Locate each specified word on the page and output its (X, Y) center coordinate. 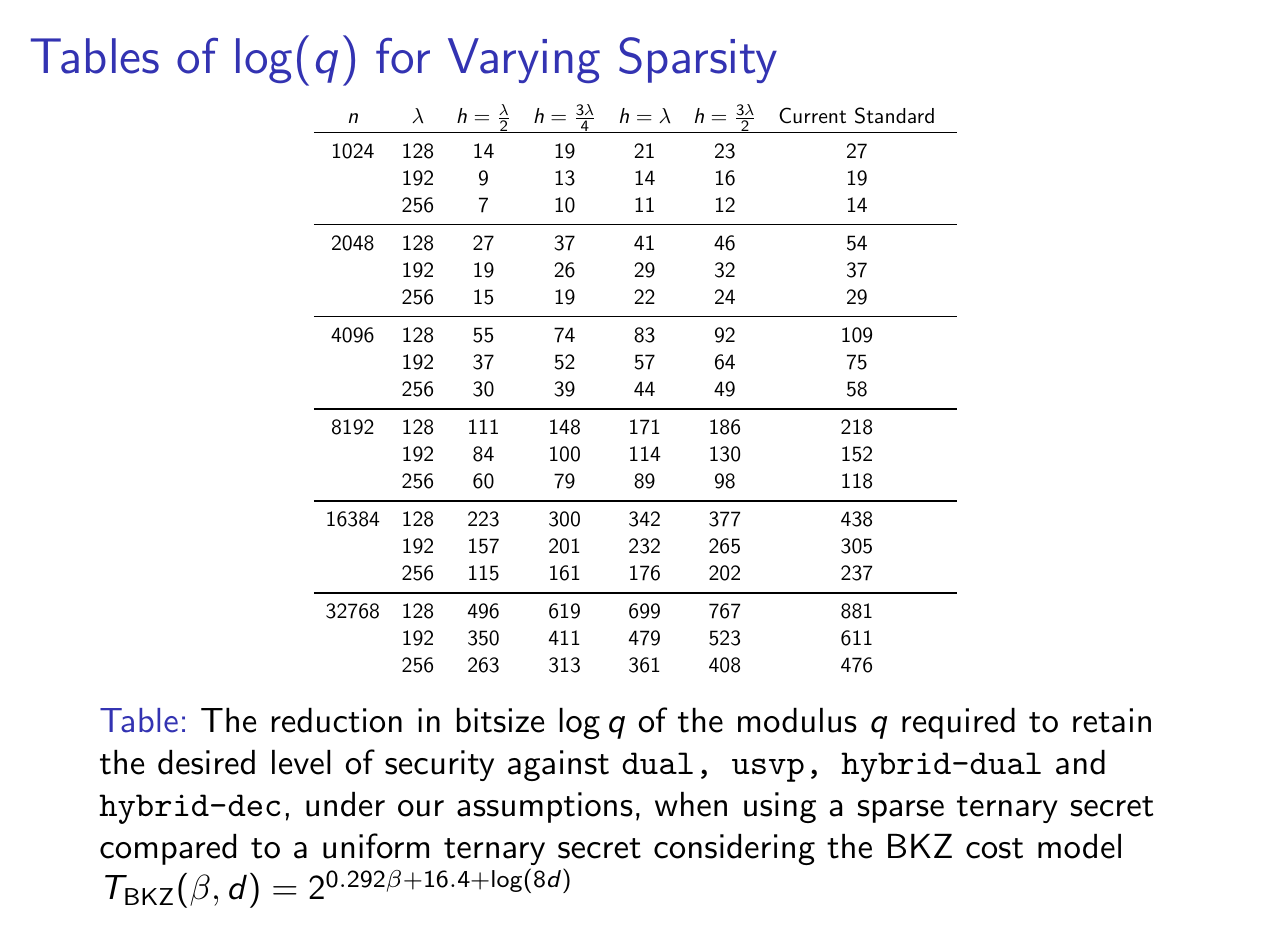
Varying (524, 60)
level (301, 762)
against (558, 765)
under (345, 804)
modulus (797, 720)
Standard (894, 115)
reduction (337, 720)
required (958, 723)
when (691, 804)
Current (812, 115)
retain (1112, 720)
